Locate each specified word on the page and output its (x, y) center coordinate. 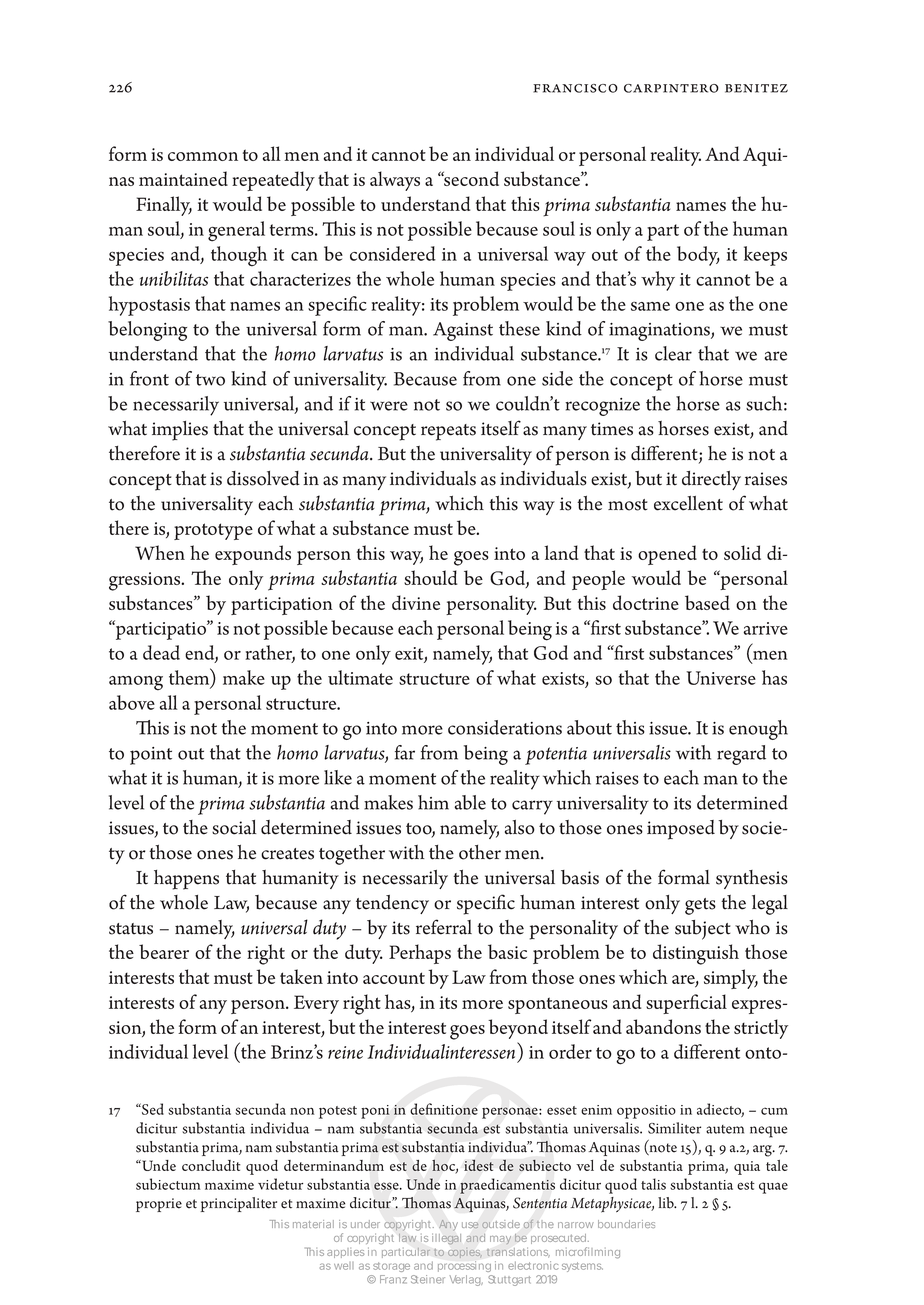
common (203, 156)
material (313, 1224)
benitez (756, 88)
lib (667, 1203)
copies (465, 1254)
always (395, 181)
